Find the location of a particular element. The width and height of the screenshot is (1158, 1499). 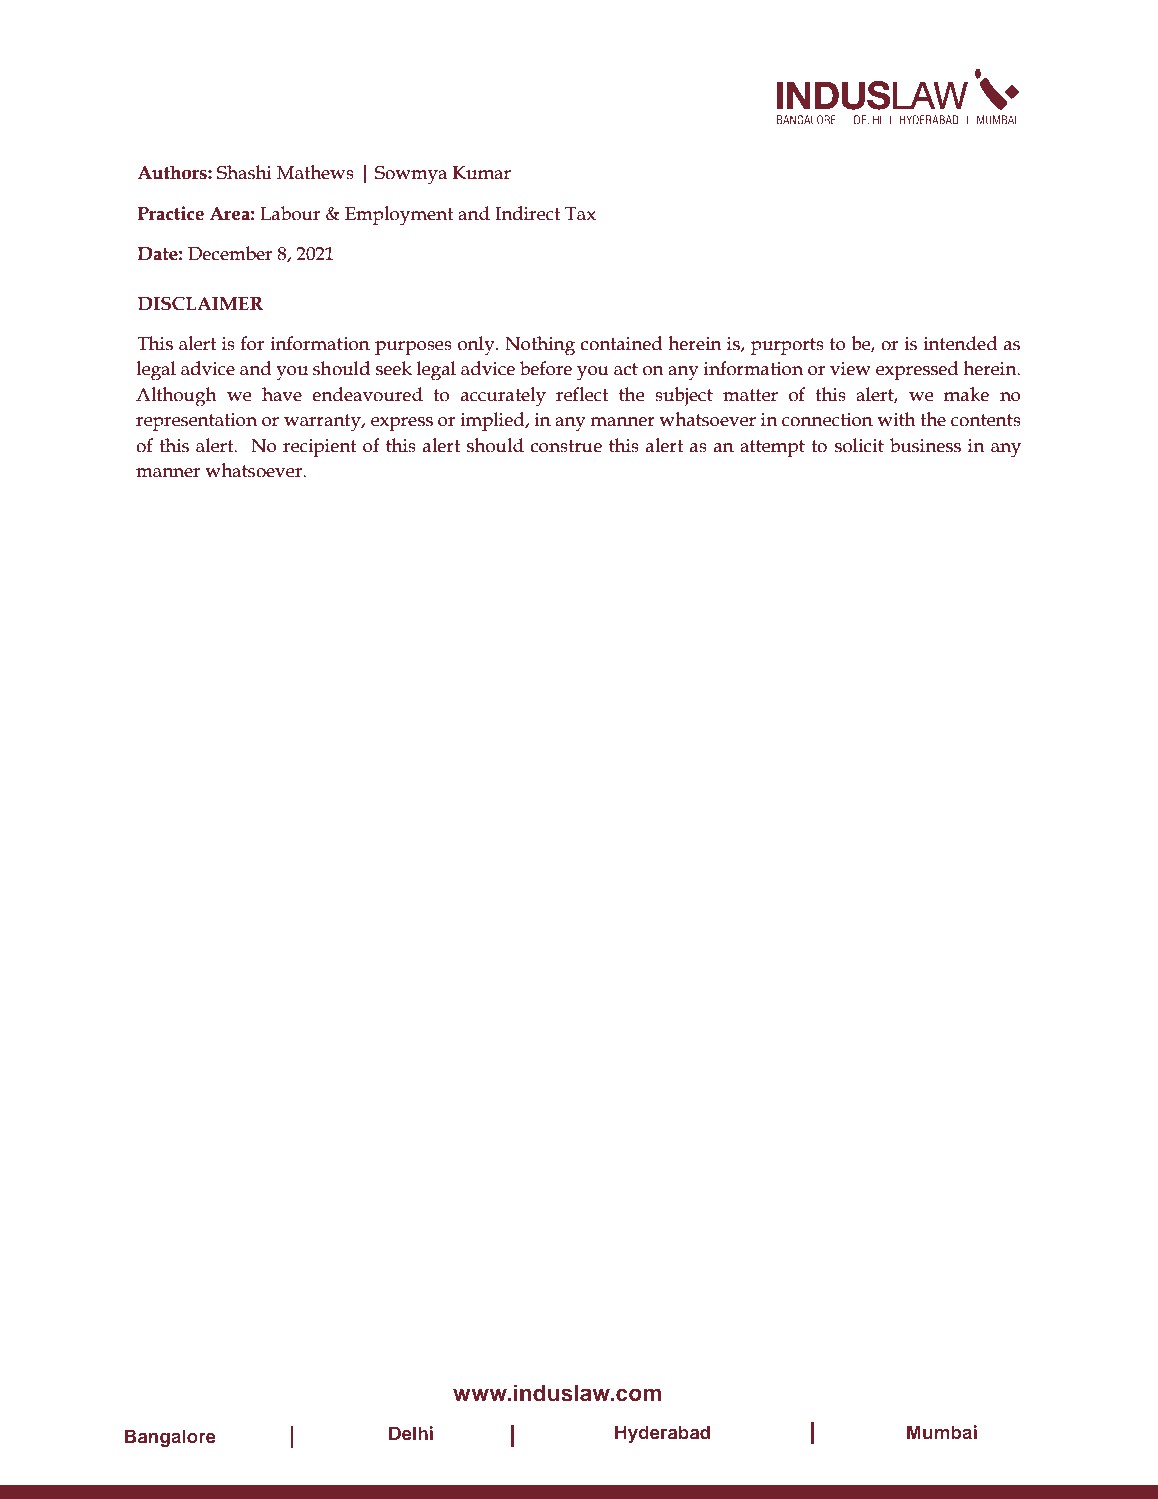

recipient is located at coordinates (320, 448).
